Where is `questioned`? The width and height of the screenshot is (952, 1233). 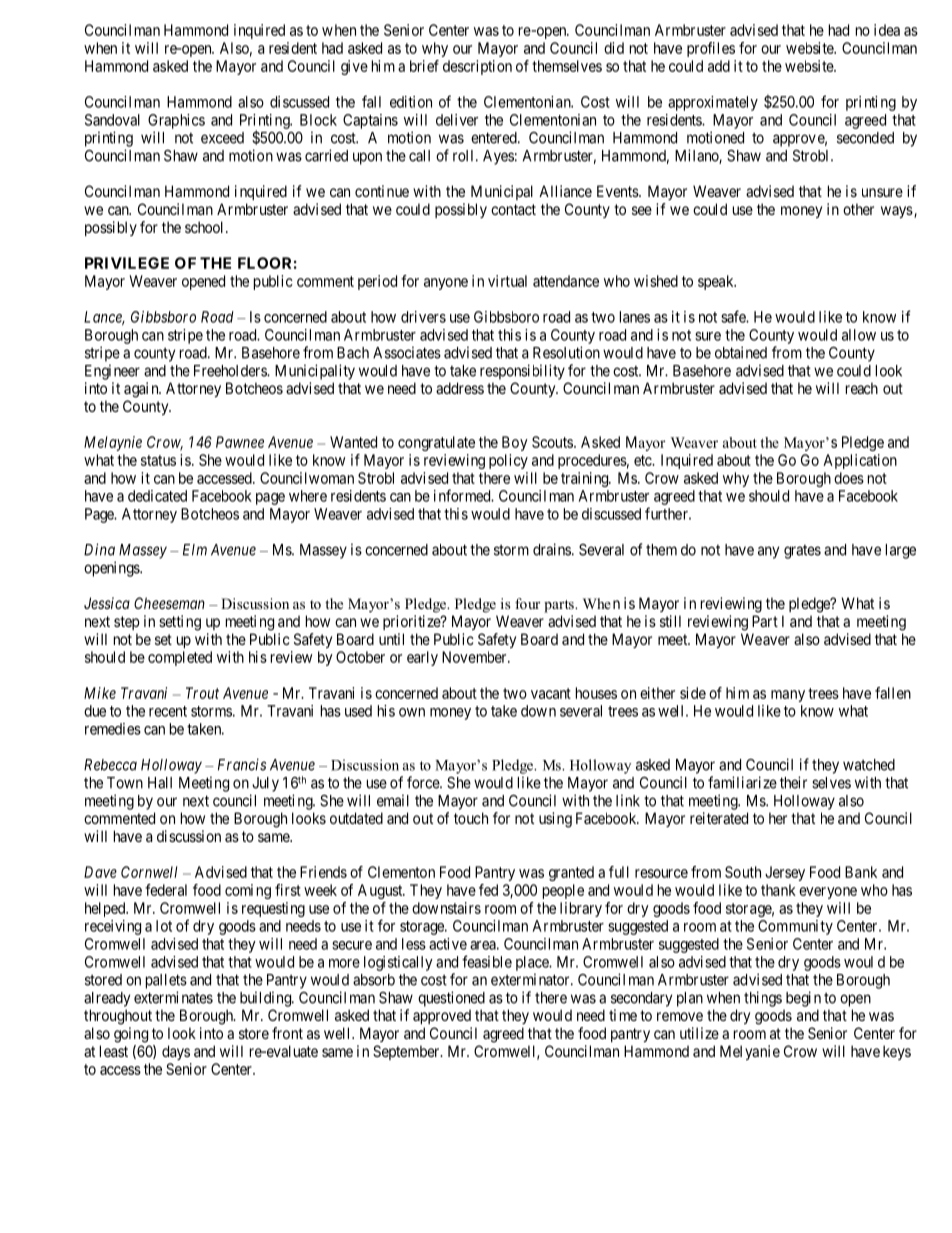 questioned is located at coordinates (451, 999).
